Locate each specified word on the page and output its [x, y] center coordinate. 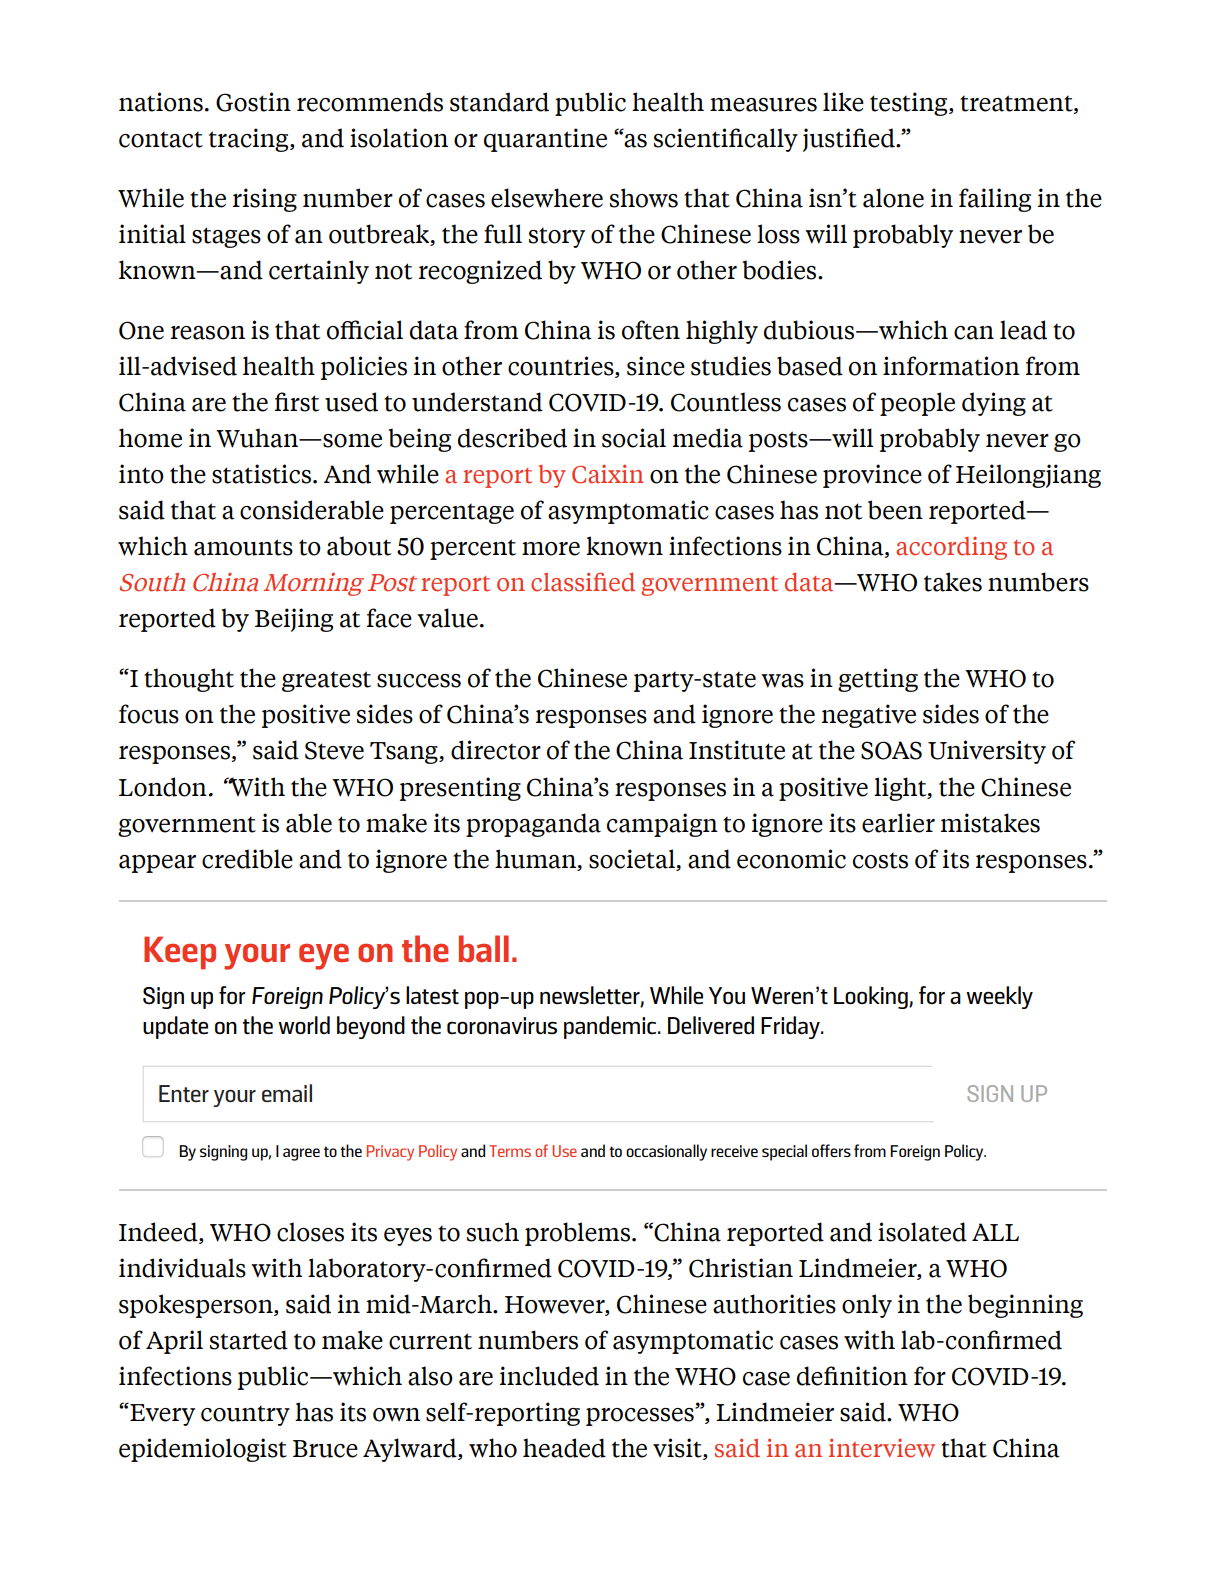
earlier [898, 823]
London [163, 787]
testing [910, 104]
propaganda [533, 825]
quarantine [545, 140]
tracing [250, 140]
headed [564, 1448]
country [245, 1415]
